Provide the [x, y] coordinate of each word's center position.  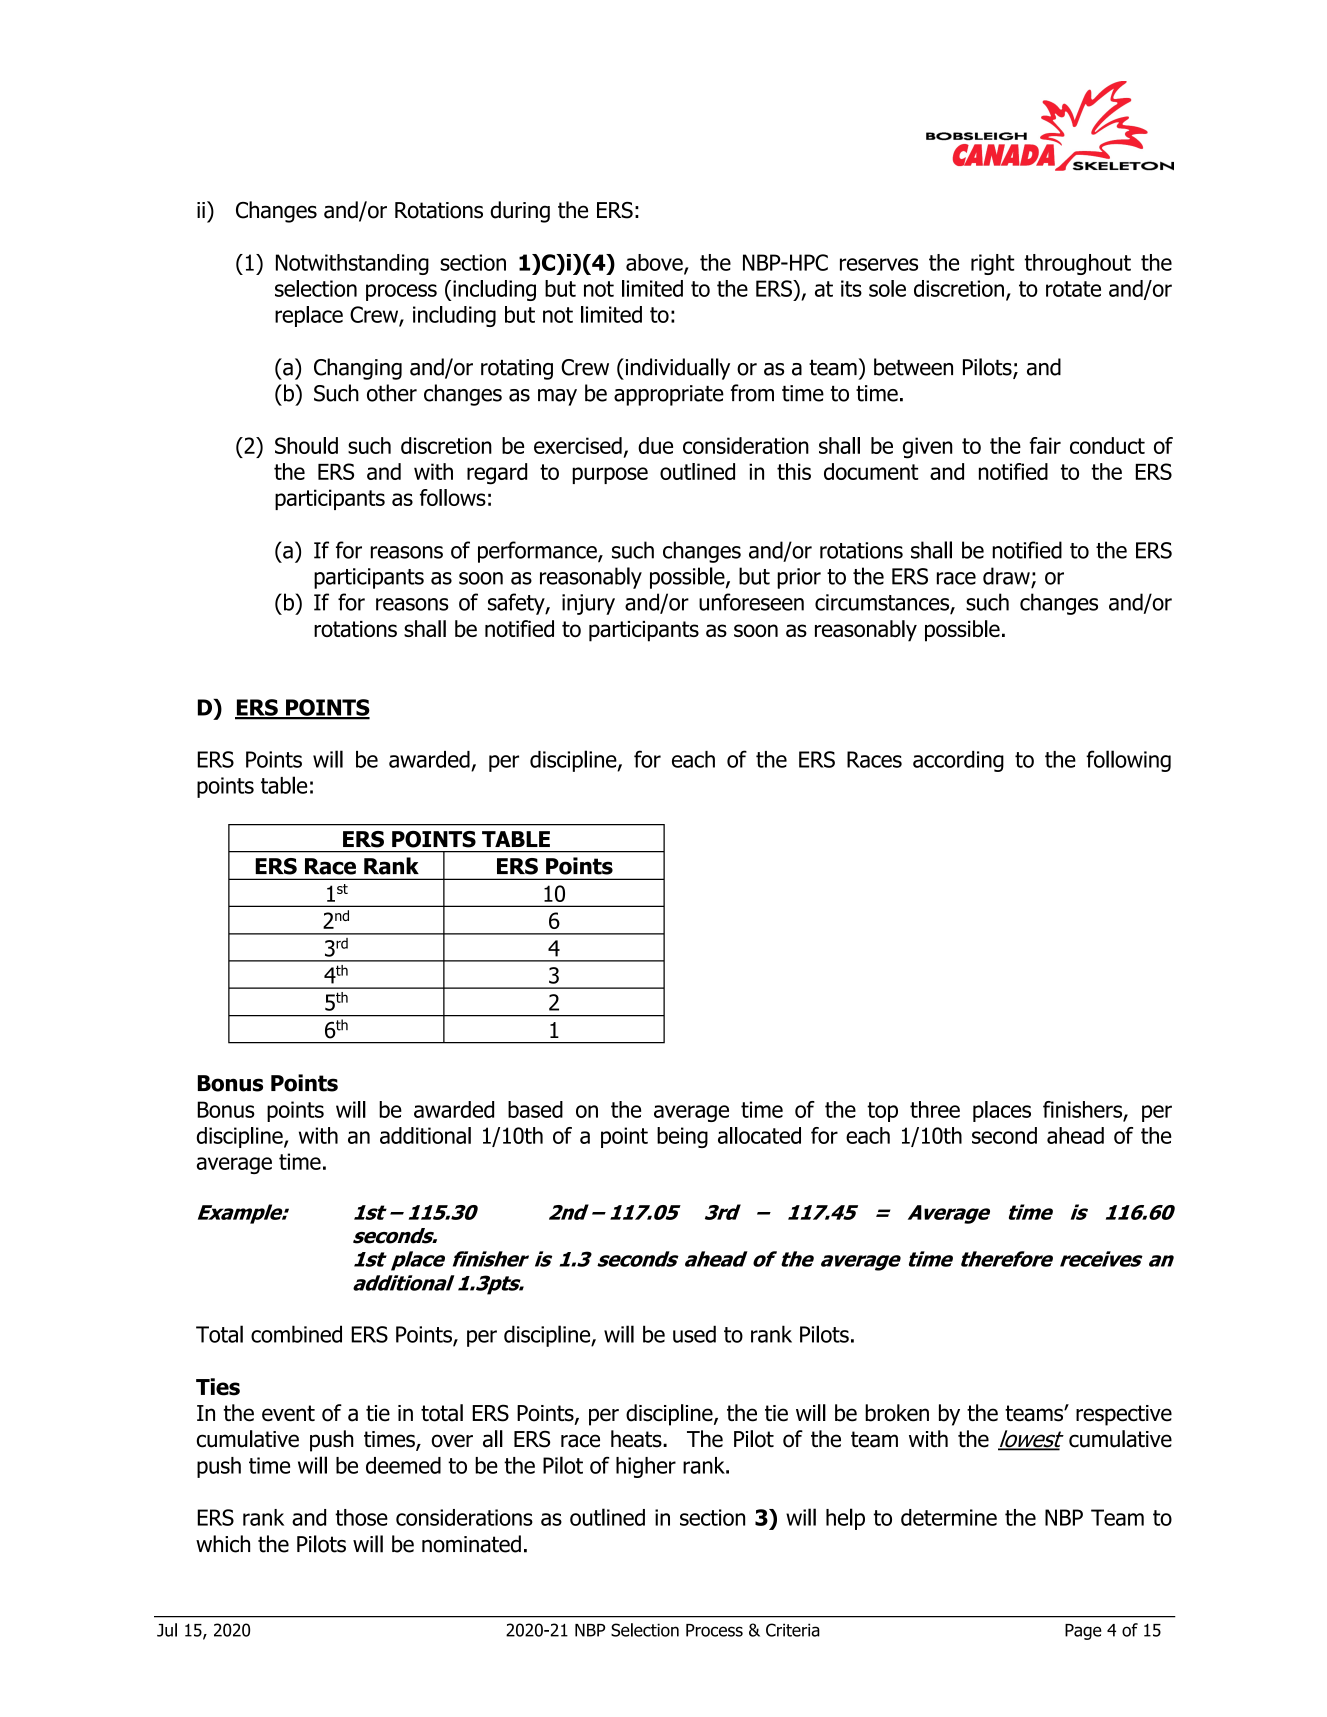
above [655, 263]
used [694, 1334]
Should [306, 445]
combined [296, 1334]
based [535, 1109]
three [935, 1109]
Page [1083, 1632]
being [682, 1137]
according [958, 761]
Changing [358, 369]
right [992, 264]
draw [1006, 576]
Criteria [793, 1630]
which [223, 1544]
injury [588, 604]
